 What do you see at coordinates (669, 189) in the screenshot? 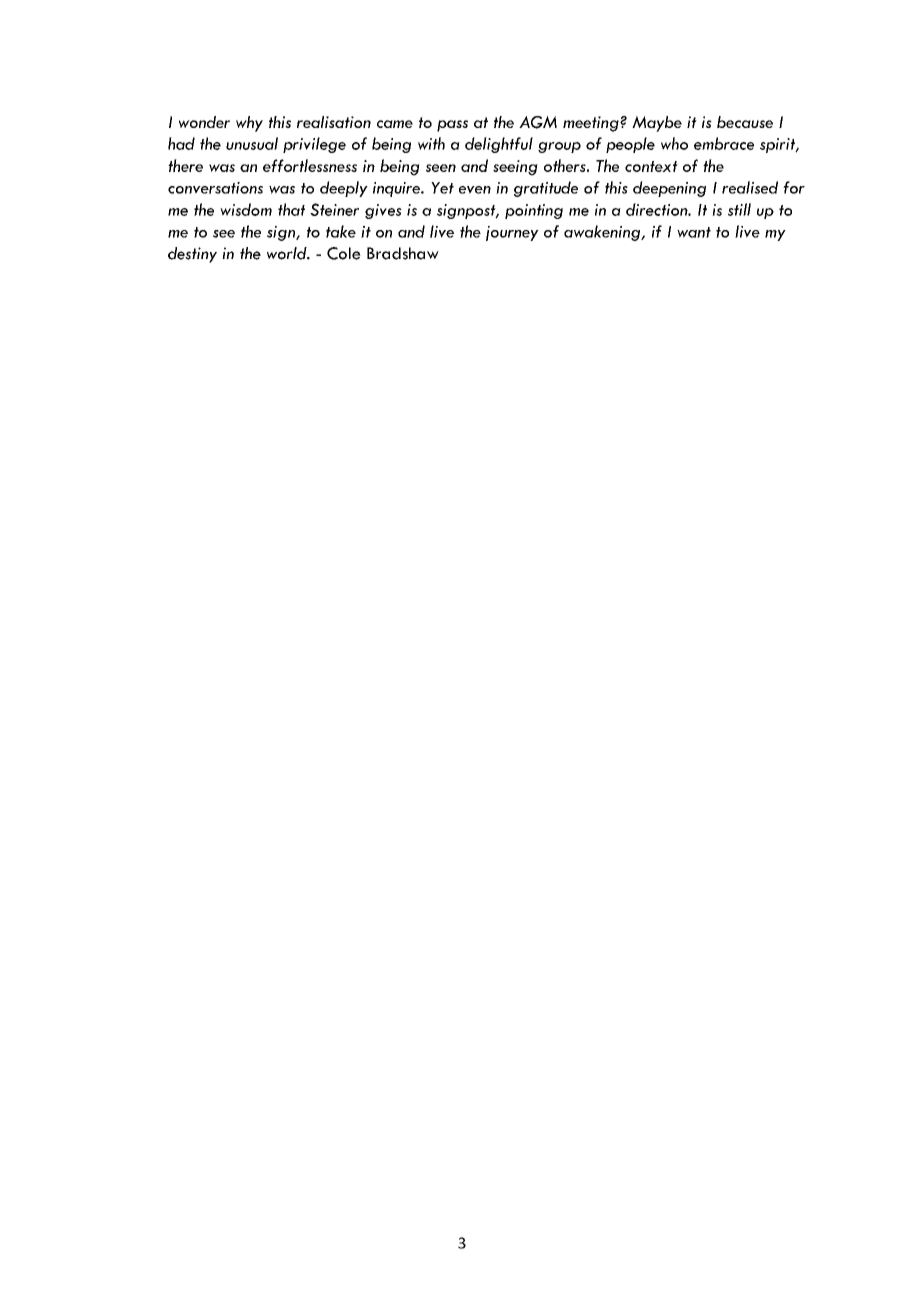
I see `deepening` at bounding box center [669, 189].
